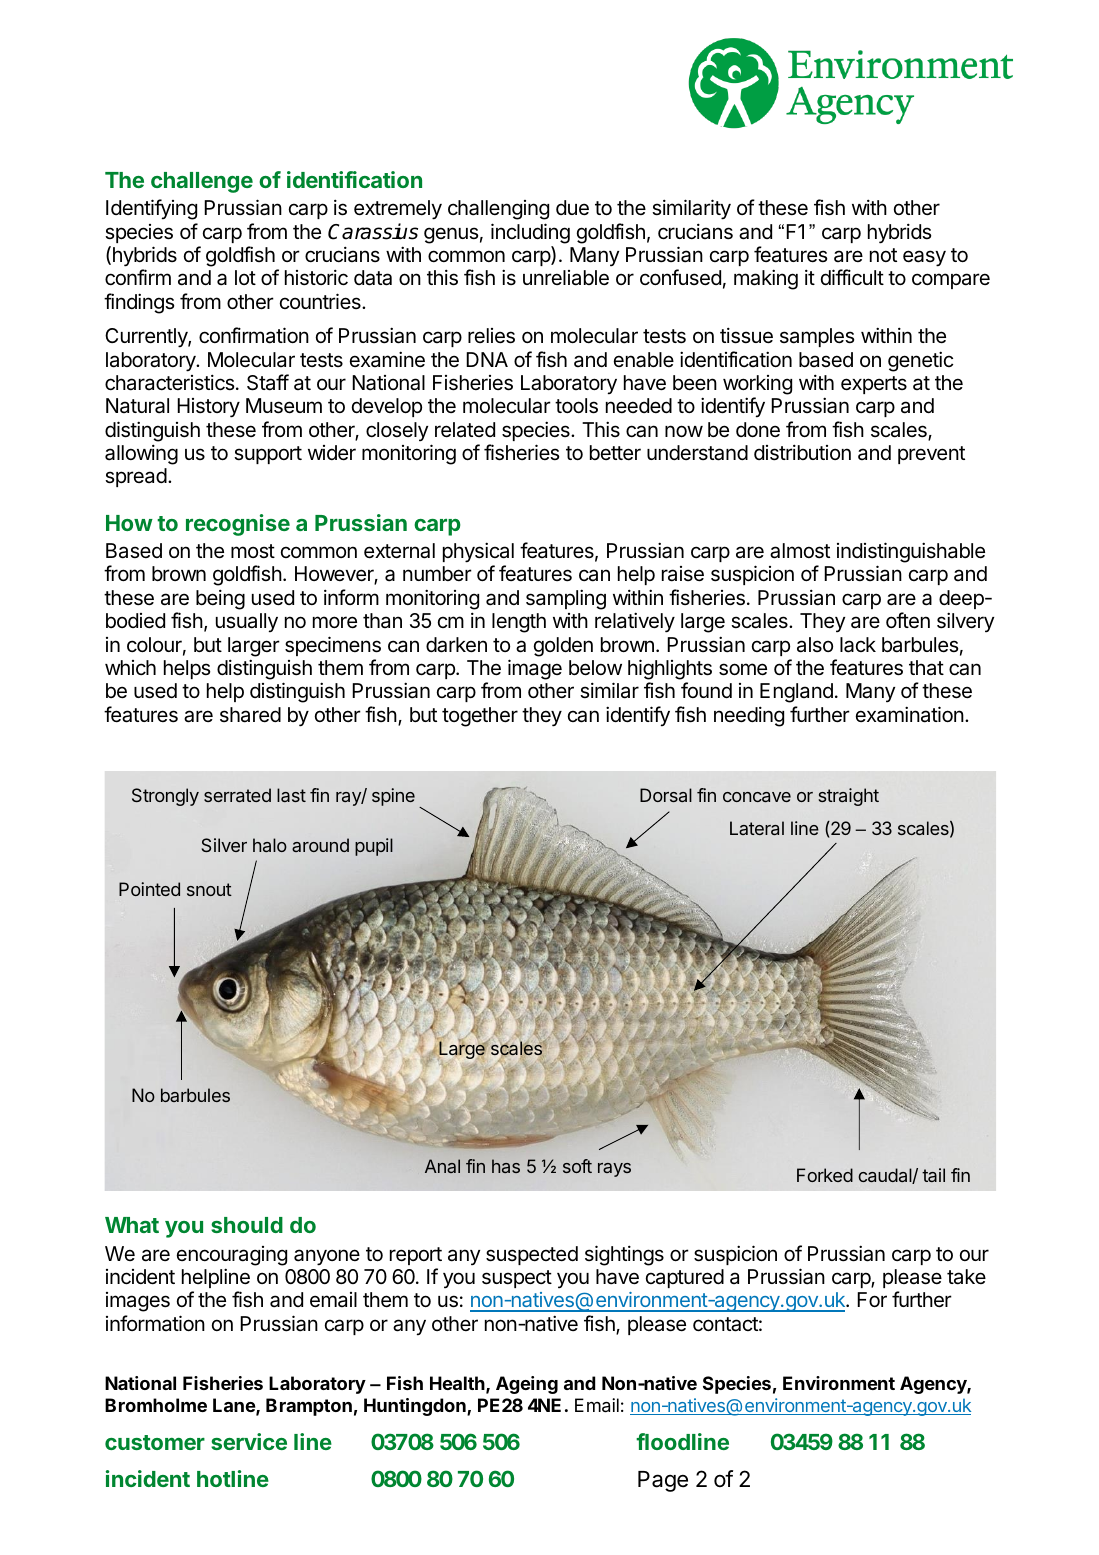  Describe the element at coordinates (527, 1385) in the screenshot. I see `Ageing` at that location.
